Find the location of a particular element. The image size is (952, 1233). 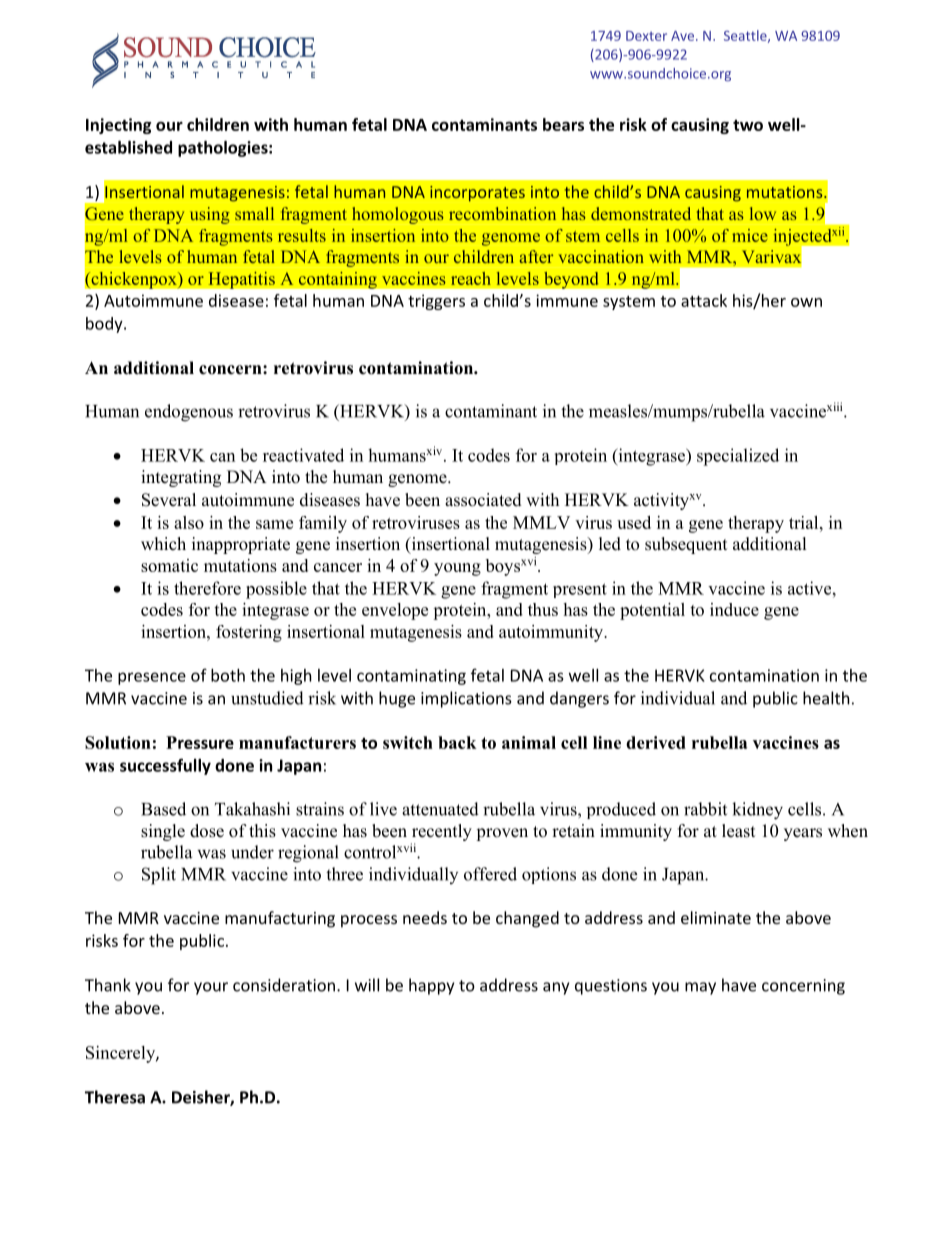

two is located at coordinates (748, 125).
